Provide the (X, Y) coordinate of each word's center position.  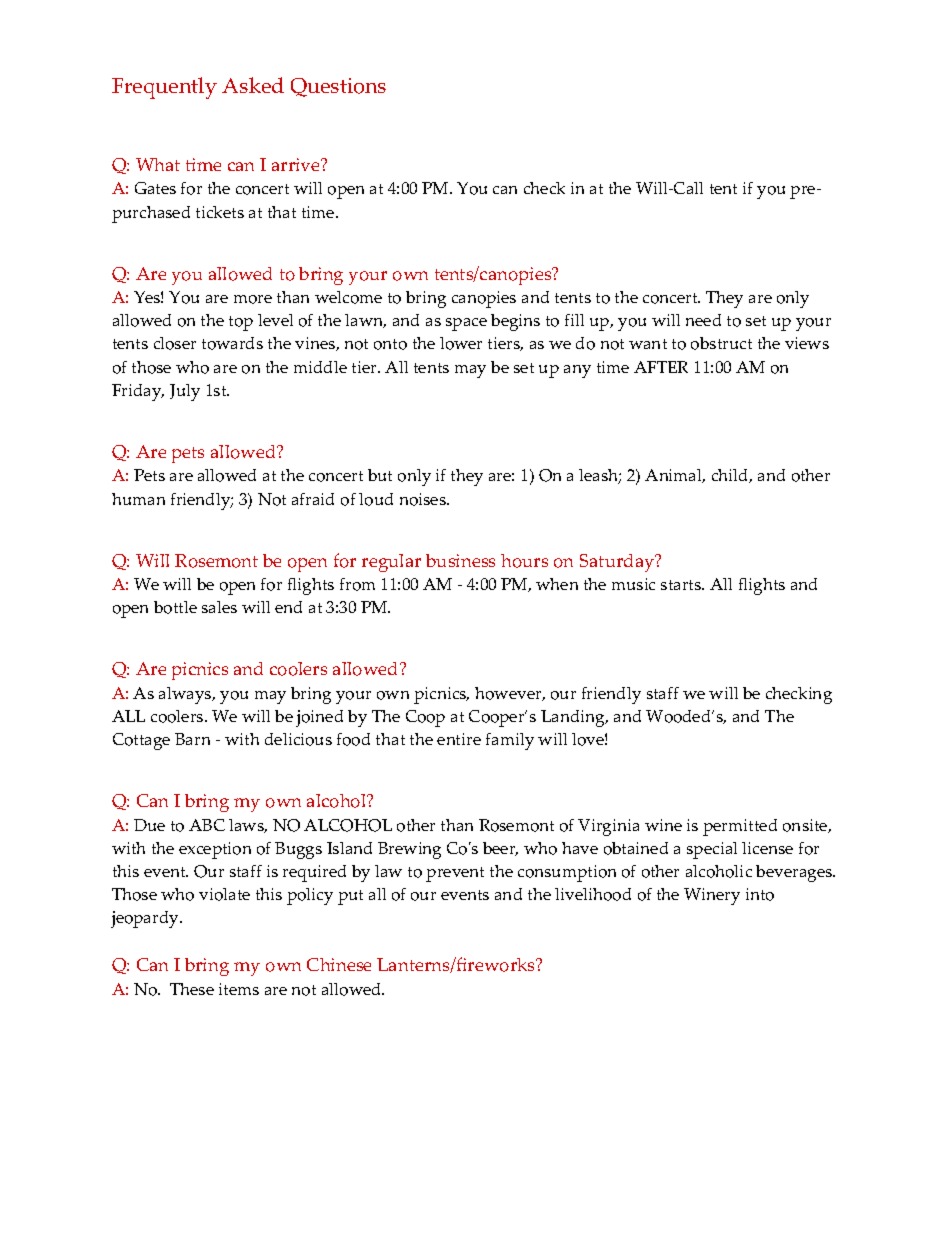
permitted (740, 827)
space (466, 324)
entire (459, 739)
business (460, 560)
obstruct (721, 343)
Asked (253, 85)
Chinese (339, 964)
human (138, 499)
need (703, 320)
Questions (338, 87)
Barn (192, 739)
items (239, 989)
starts (682, 585)
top (241, 323)
